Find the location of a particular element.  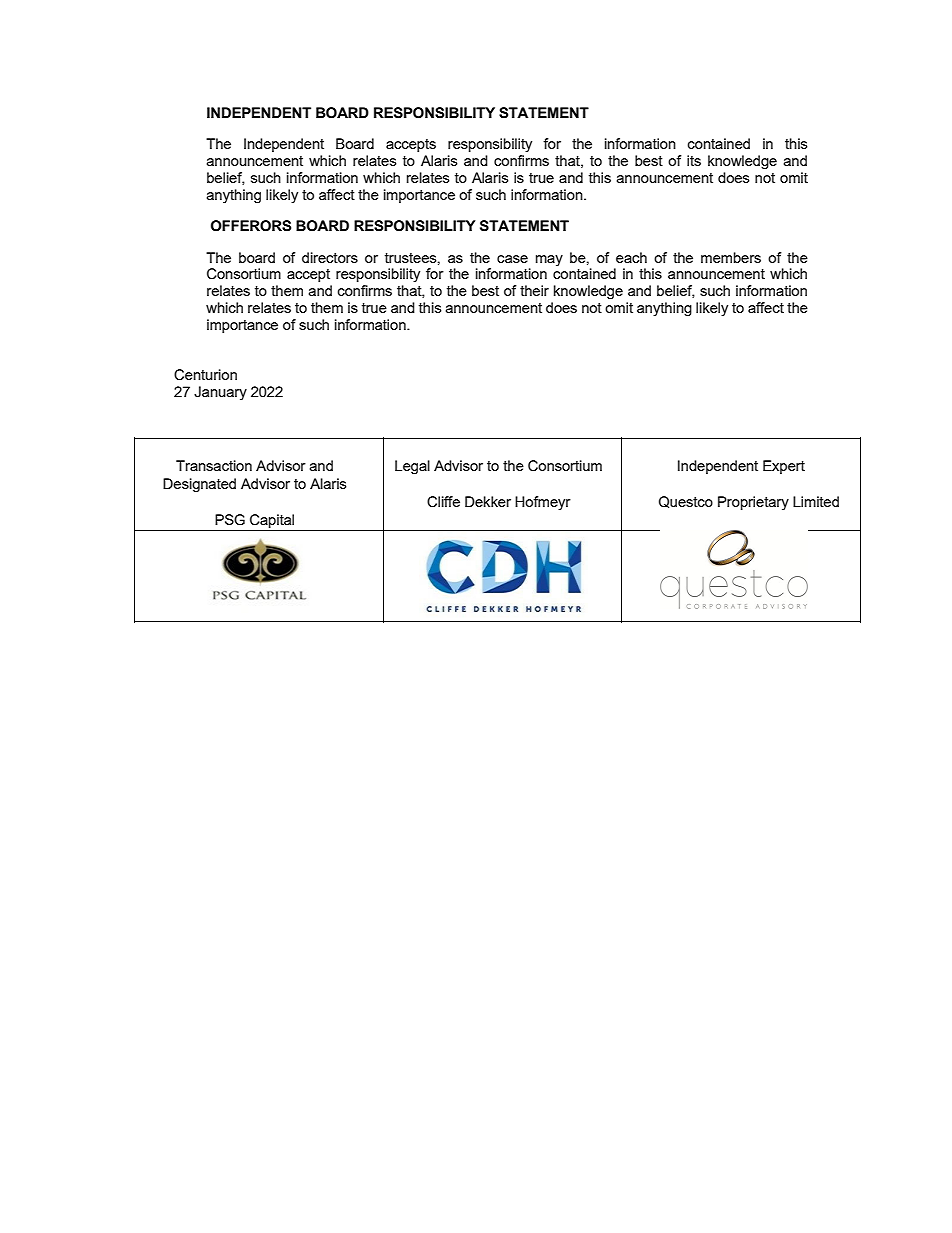

directors is located at coordinates (330, 257).
